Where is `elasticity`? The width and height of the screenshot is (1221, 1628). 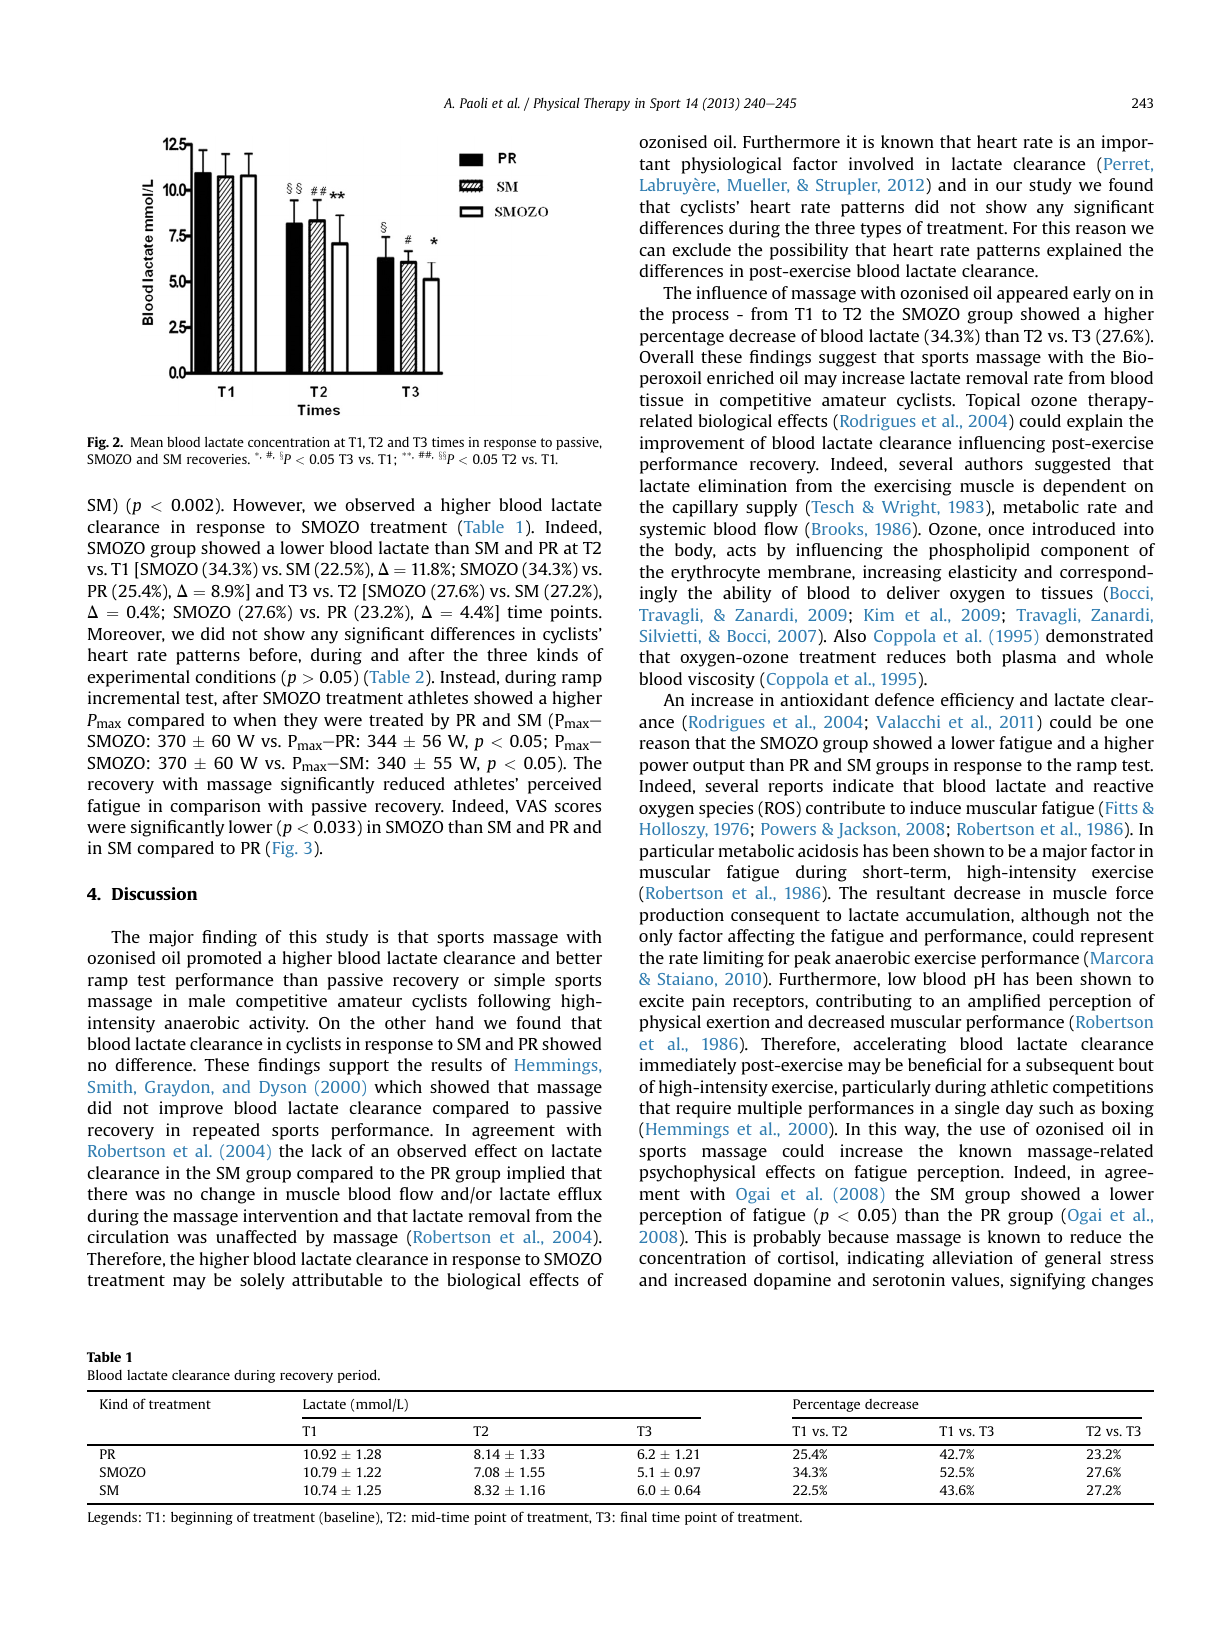 elasticity is located at coordinates (982, 573).
